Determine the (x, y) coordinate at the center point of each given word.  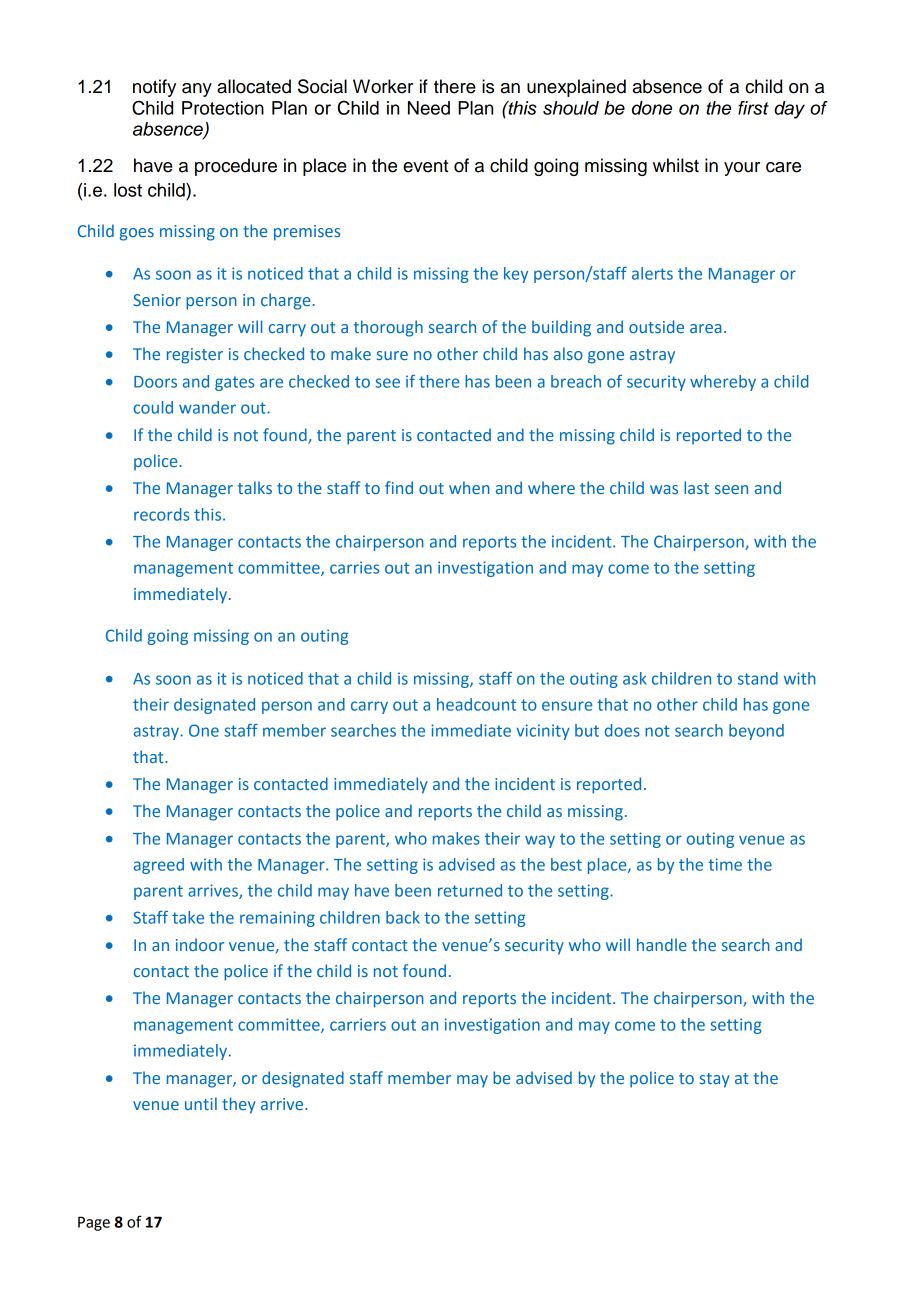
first (753, 108)
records (161, 514)
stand (758, 678)
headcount (476, 704)
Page (94, 1223)
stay (714, 1080)
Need (429, 108)
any (197, 90)
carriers (358, 1024)
